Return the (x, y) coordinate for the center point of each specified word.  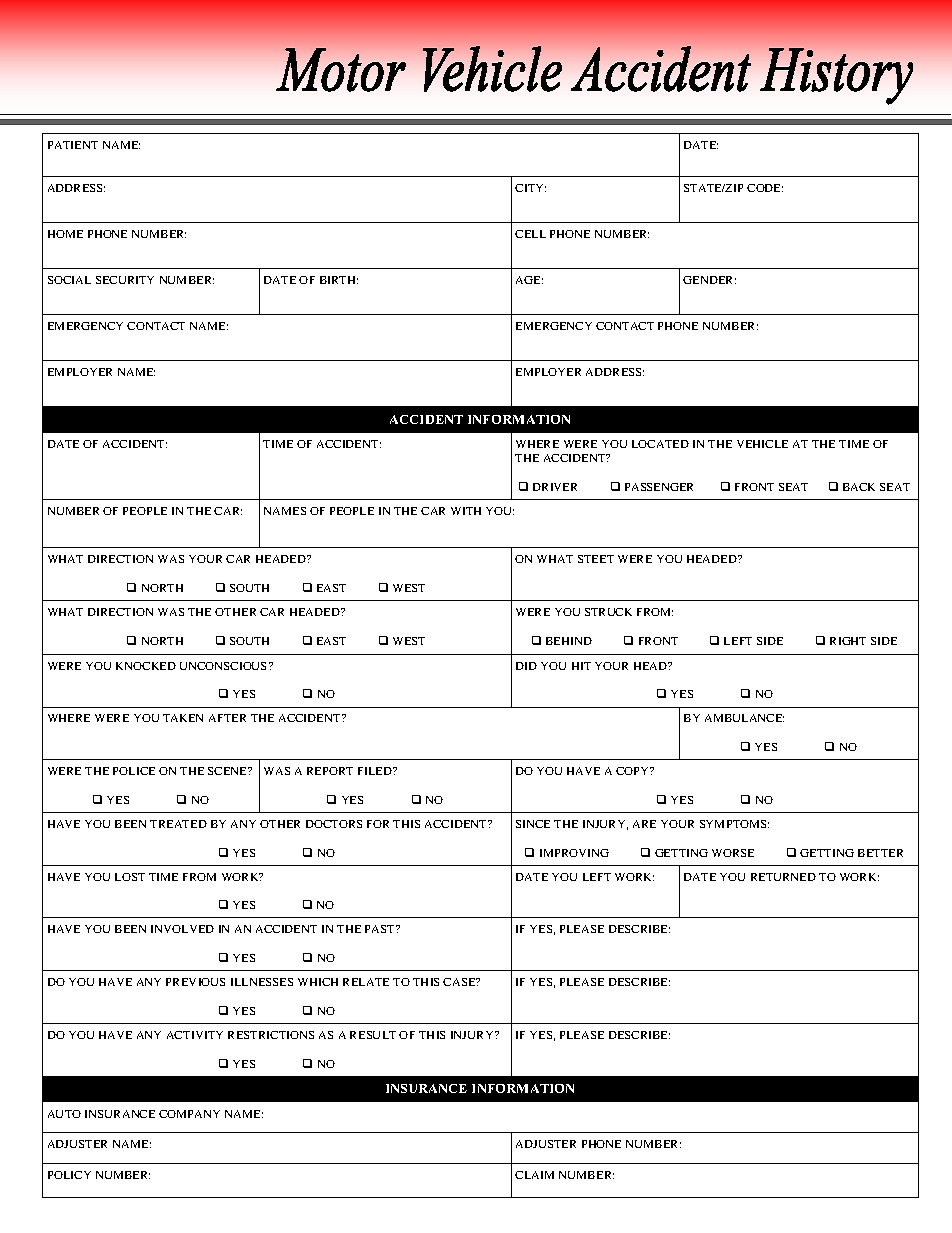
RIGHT (848, 641)
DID (526, 666)
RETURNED (783, 877)
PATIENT (73, 145)
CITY (530, 188)
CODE (765, 188)
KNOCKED (146, 666)
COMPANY (189, 1114)
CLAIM (534, 1175)
